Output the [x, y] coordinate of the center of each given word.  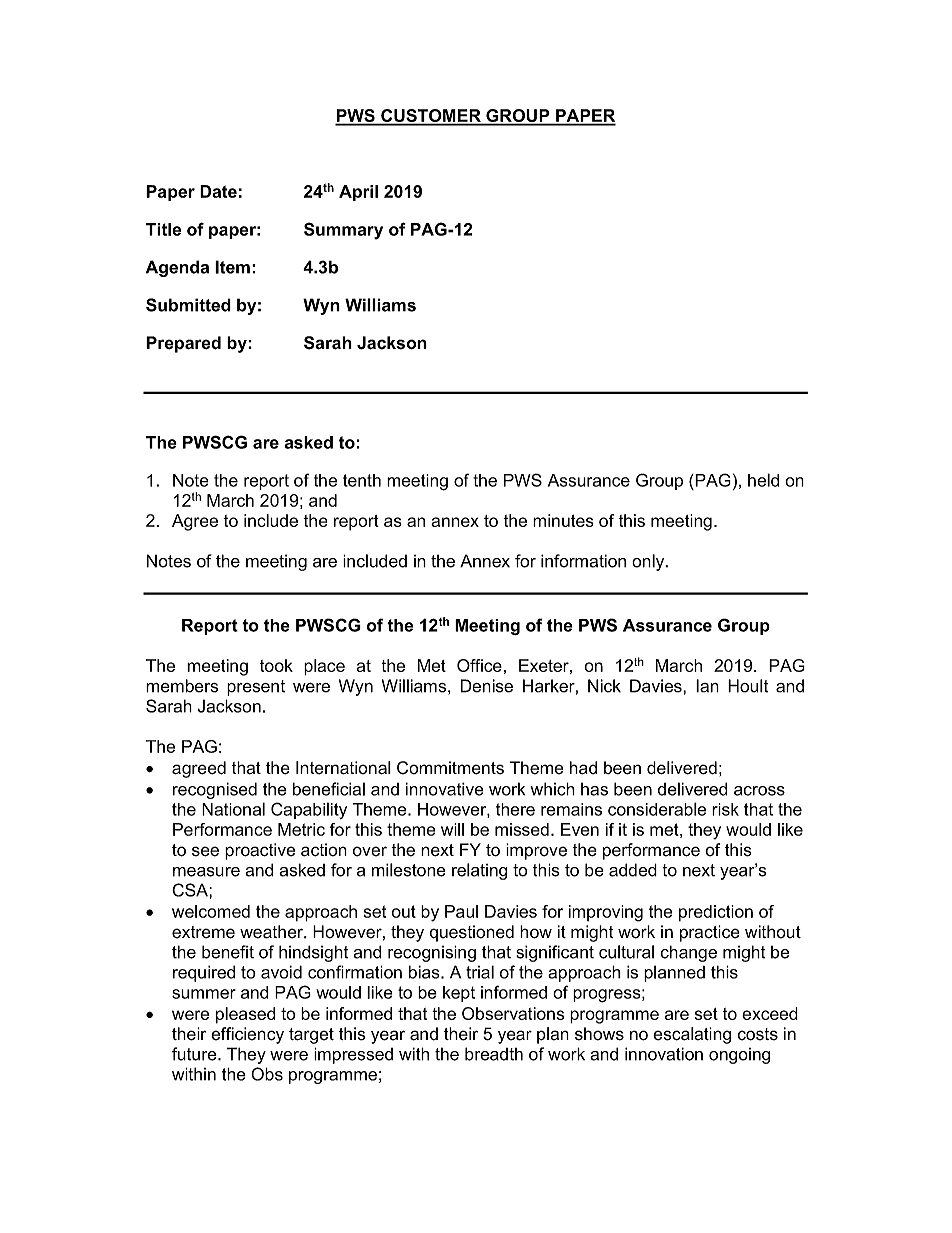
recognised [215, 790]
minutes [563, 520]
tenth [362, 480]
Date [218, 191]
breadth [494, 1054]
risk [725, 809]
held [763, 480]
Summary [343, 231]
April [358, 193]
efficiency [247, 1035]
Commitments [450, 768]
